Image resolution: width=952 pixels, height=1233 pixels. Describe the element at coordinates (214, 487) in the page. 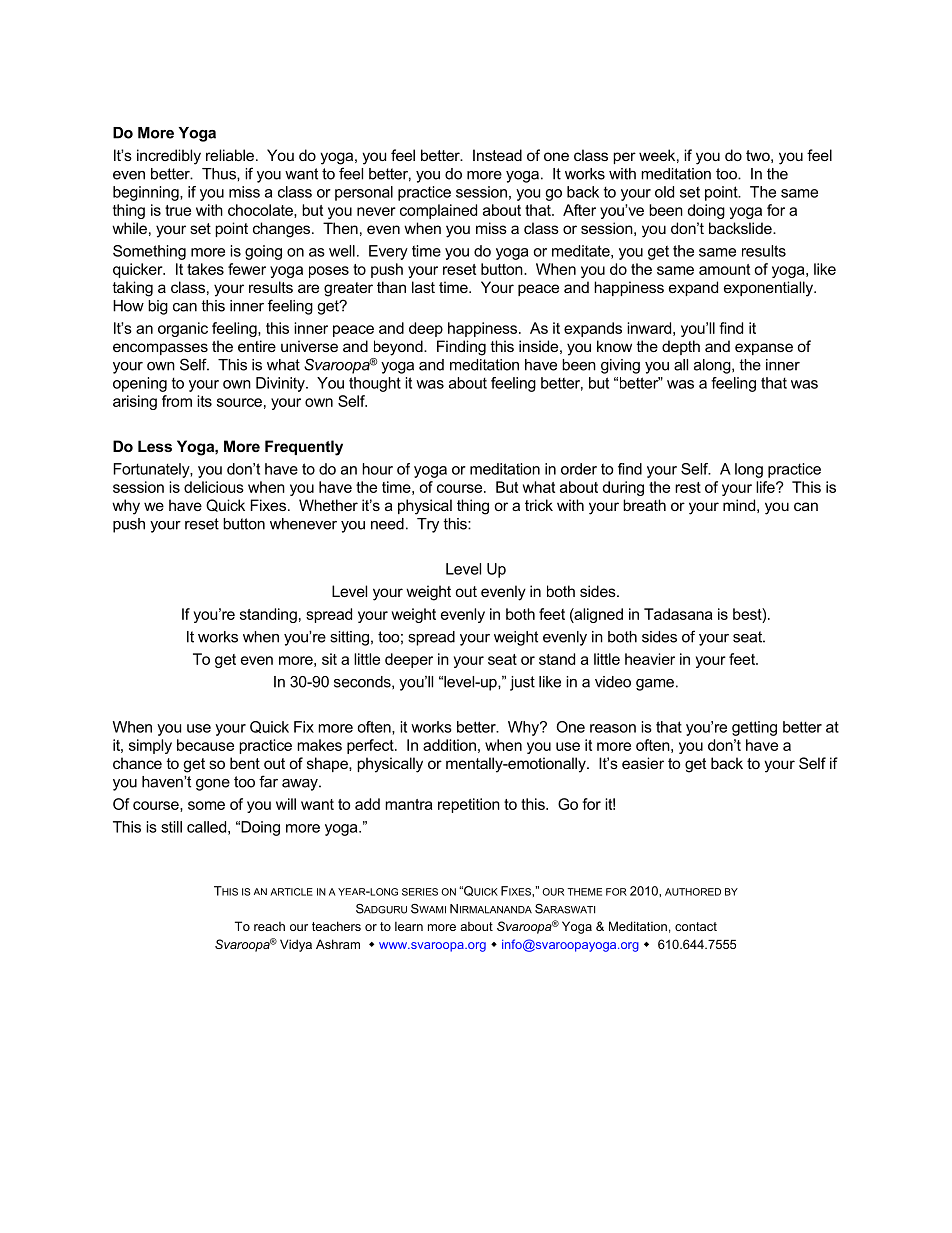

I see `delicious` at that location.
